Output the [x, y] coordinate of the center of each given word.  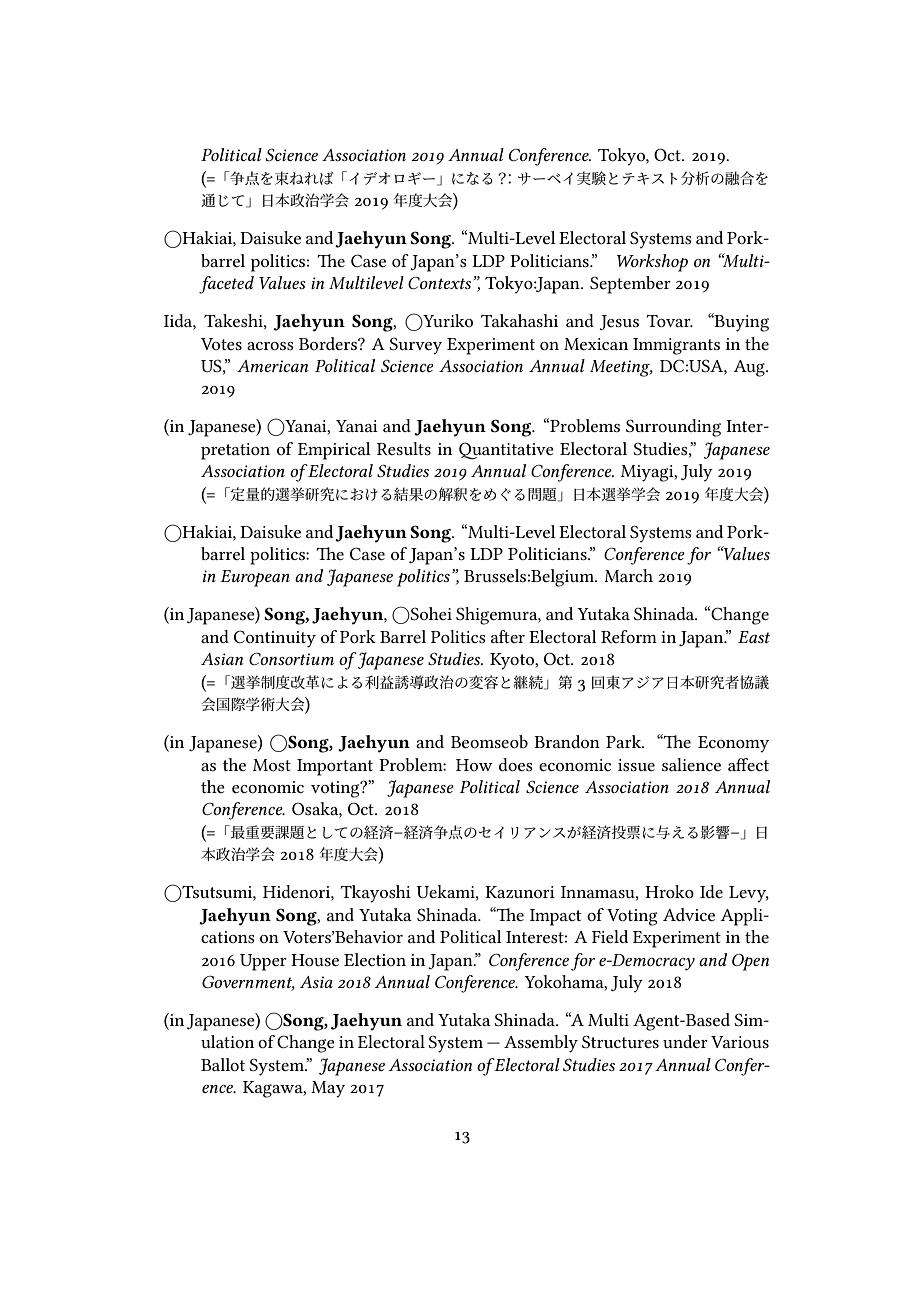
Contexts [441, 283]
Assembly [541, 1044]
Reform [629, 636]
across [270, 346]
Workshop [652, 263]
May [328, 1089]
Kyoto [513, 661]
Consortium [291, 659]
